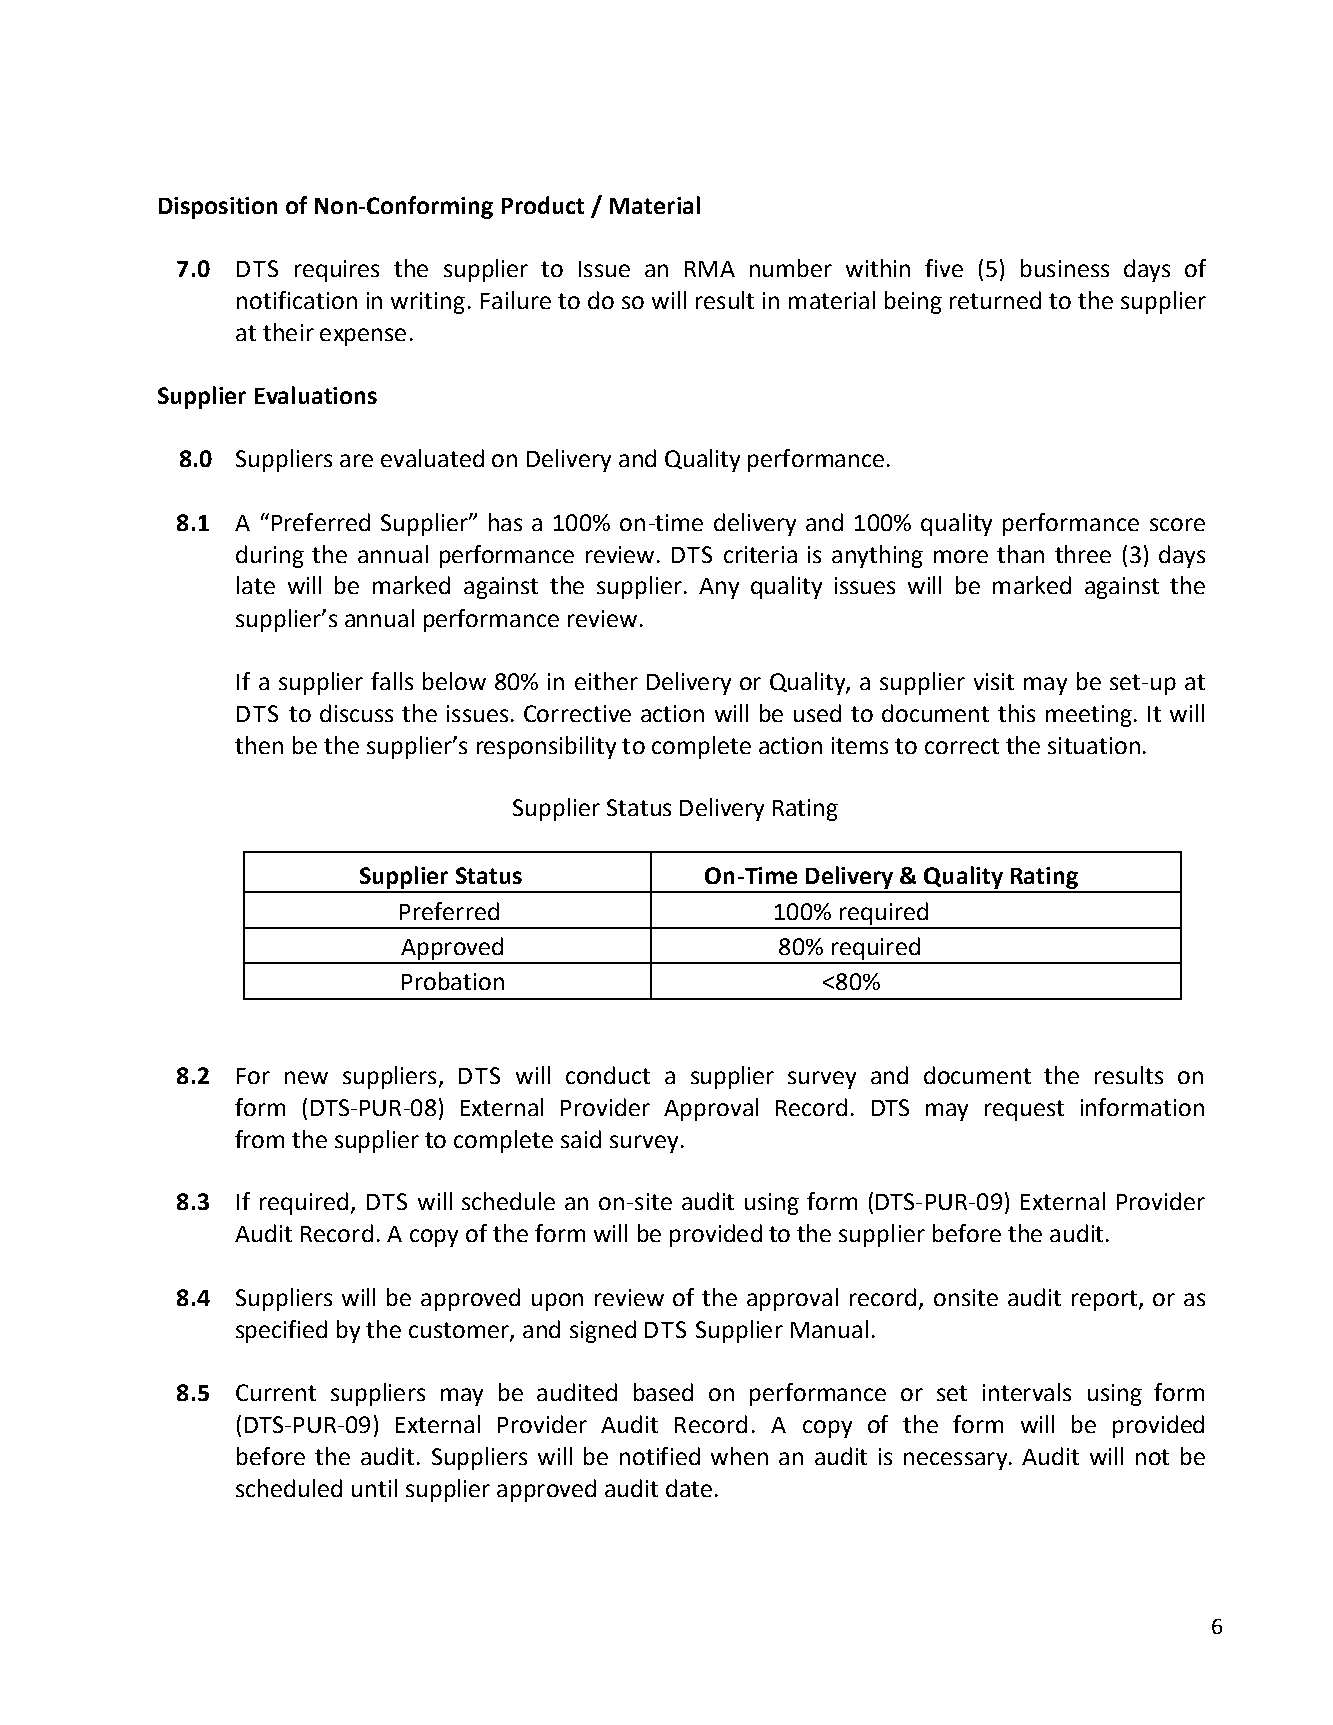 Image resolution: width=1333 pixels, height=1725 pixels. What do you see at coordinates (337, 271) in the page?
I see `requires` at bounding box center [337, 271].
